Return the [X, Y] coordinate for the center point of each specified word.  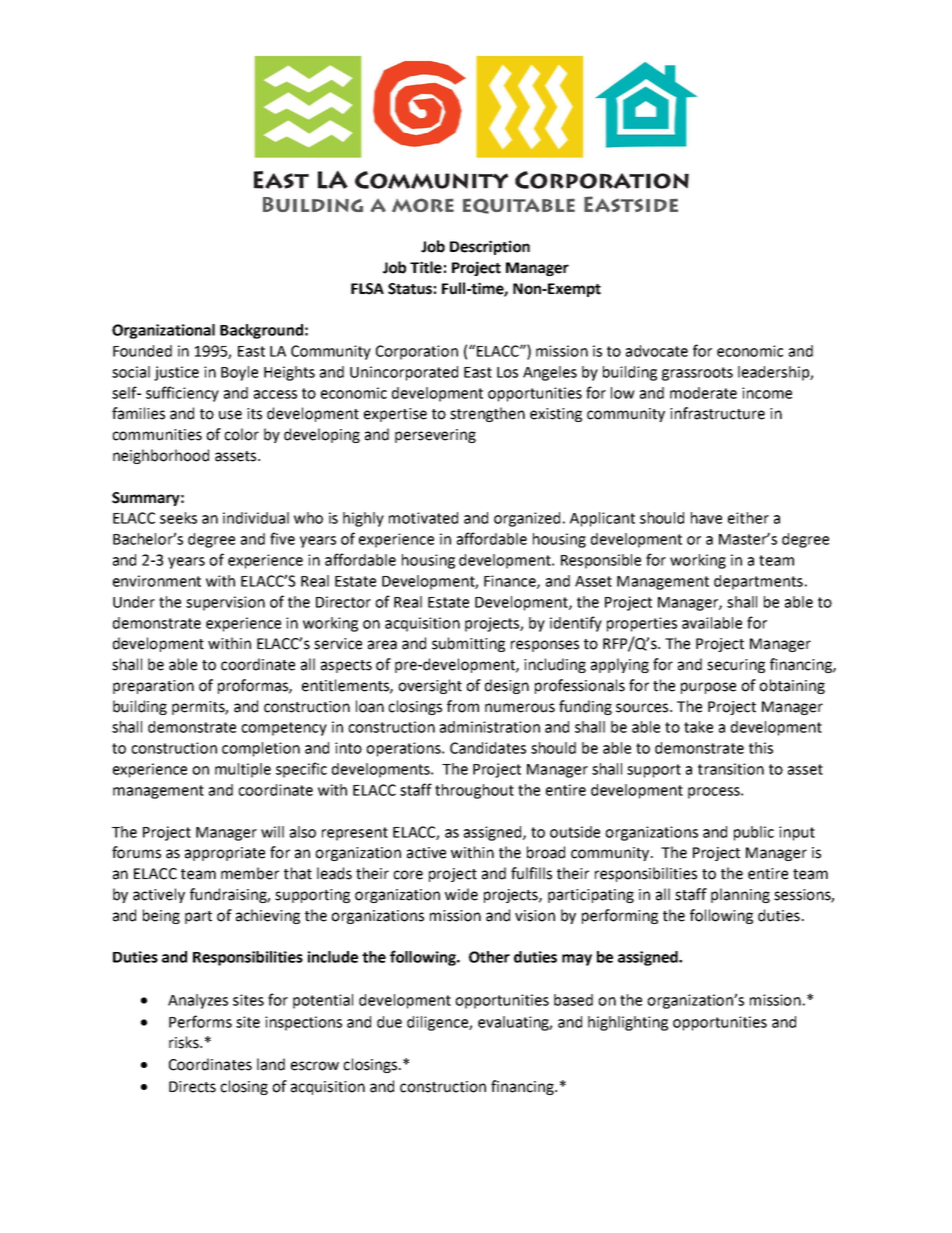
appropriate [225, 854]
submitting [468, 644]
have [706, 518]
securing [736, 666]
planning [740, 895]
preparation [153, 687]
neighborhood [161, 456]
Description [490, 247]
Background [261, 331]
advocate [657, 351]
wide [461, 894]
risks [185, 1042]
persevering [435, 436]
